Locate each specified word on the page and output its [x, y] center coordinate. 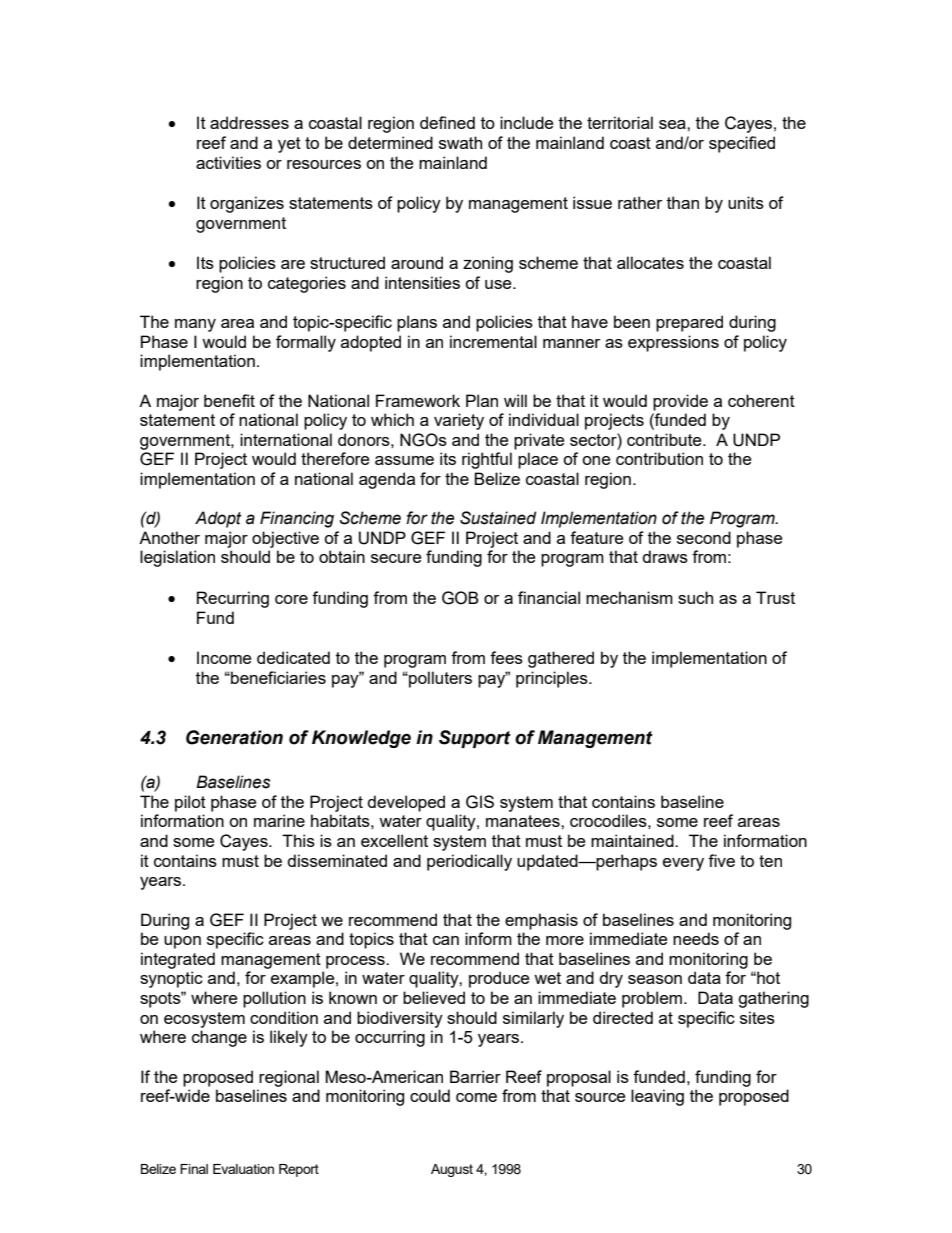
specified [742, 144]
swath [460, 142]
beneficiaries [277, 677]
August [452, 1170]
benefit [229, 400]
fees [506, 657]
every [683, 864]
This [298, 840]
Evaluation [243, 1169]
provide [680, 402]
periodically [469, 862]
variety [459, 421]
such [695, 597]
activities [228, 162]
